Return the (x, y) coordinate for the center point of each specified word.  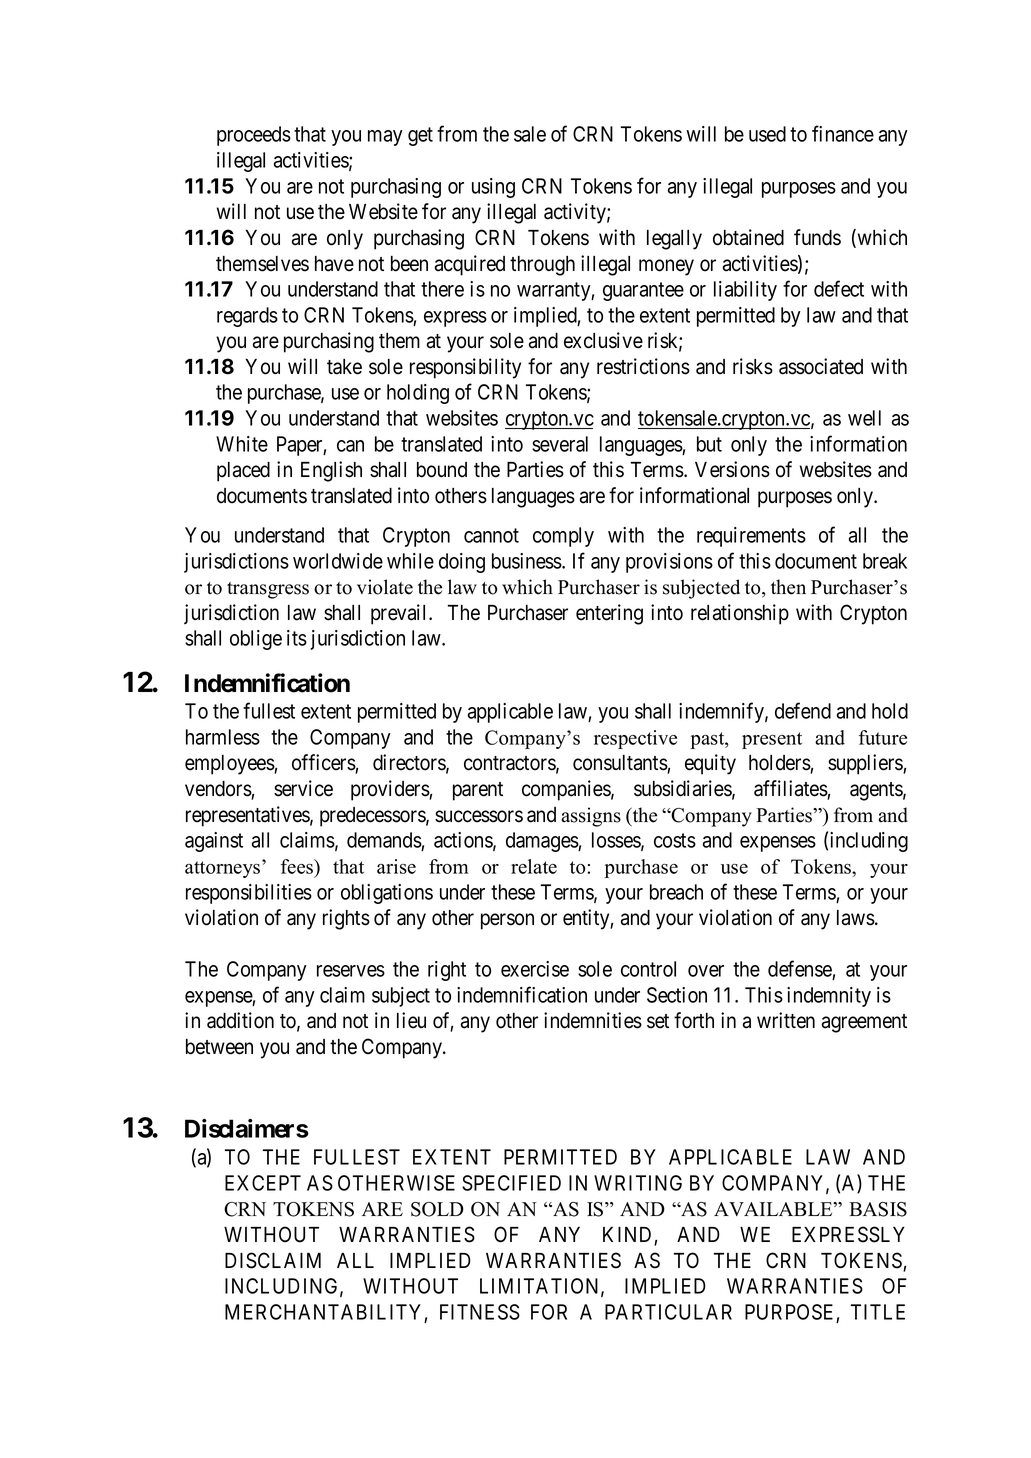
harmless (223, 737)
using (493, 188)
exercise (535, 969)
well (864, 418)
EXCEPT (263, 1183)
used (767, 134)
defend (803, 710)
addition (240, 1020)
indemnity (829, 997)
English (331, 471)
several (560, 444)
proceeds (254, 136)
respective (635, 739)
